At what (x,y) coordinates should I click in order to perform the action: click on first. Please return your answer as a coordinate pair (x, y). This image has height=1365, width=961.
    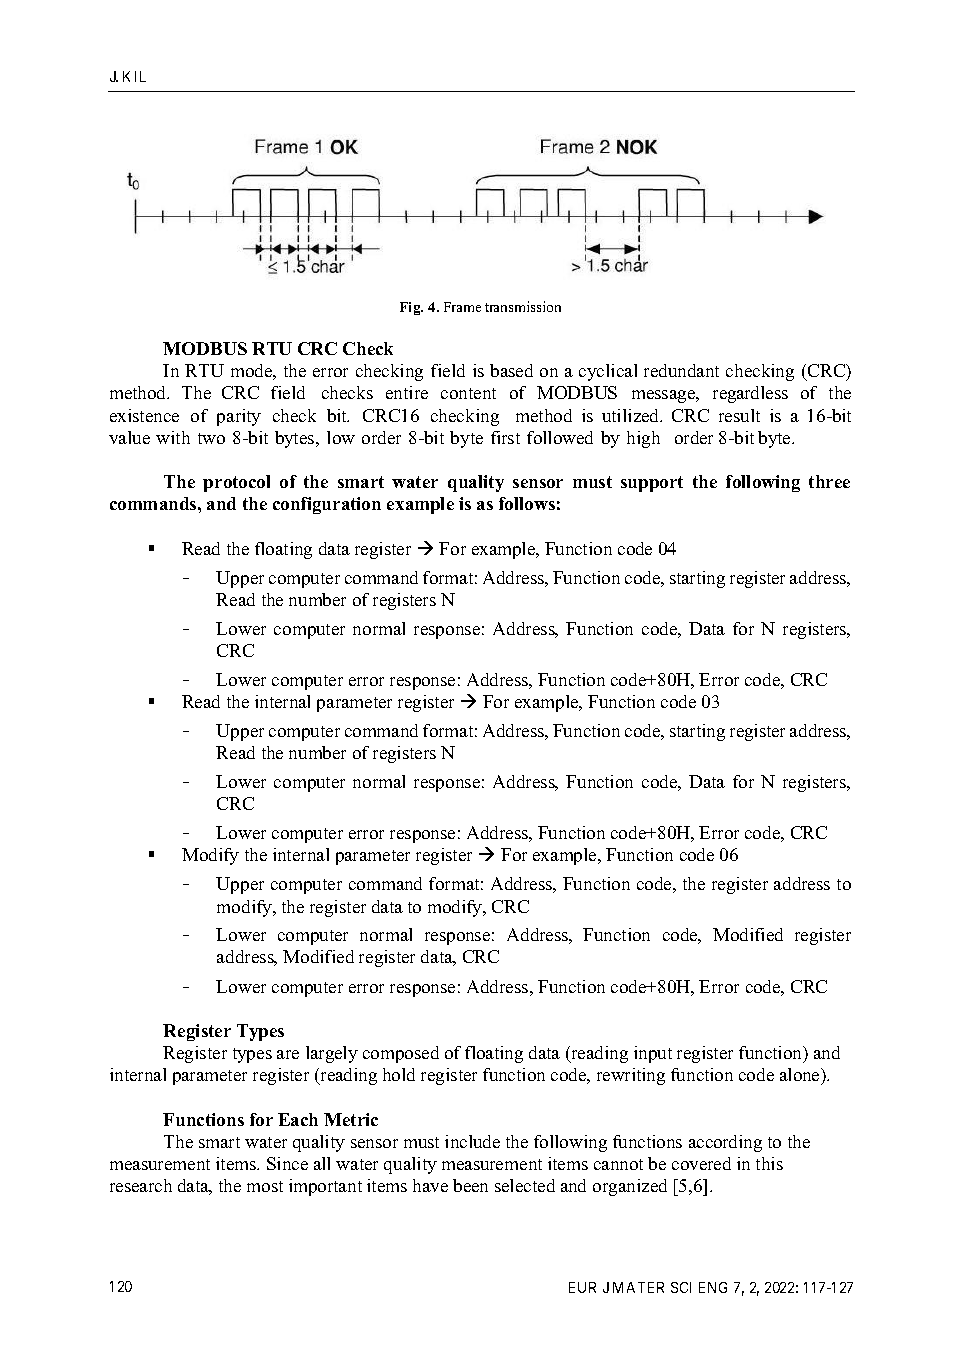
    Looking at the image, I should click on (505, 437).
